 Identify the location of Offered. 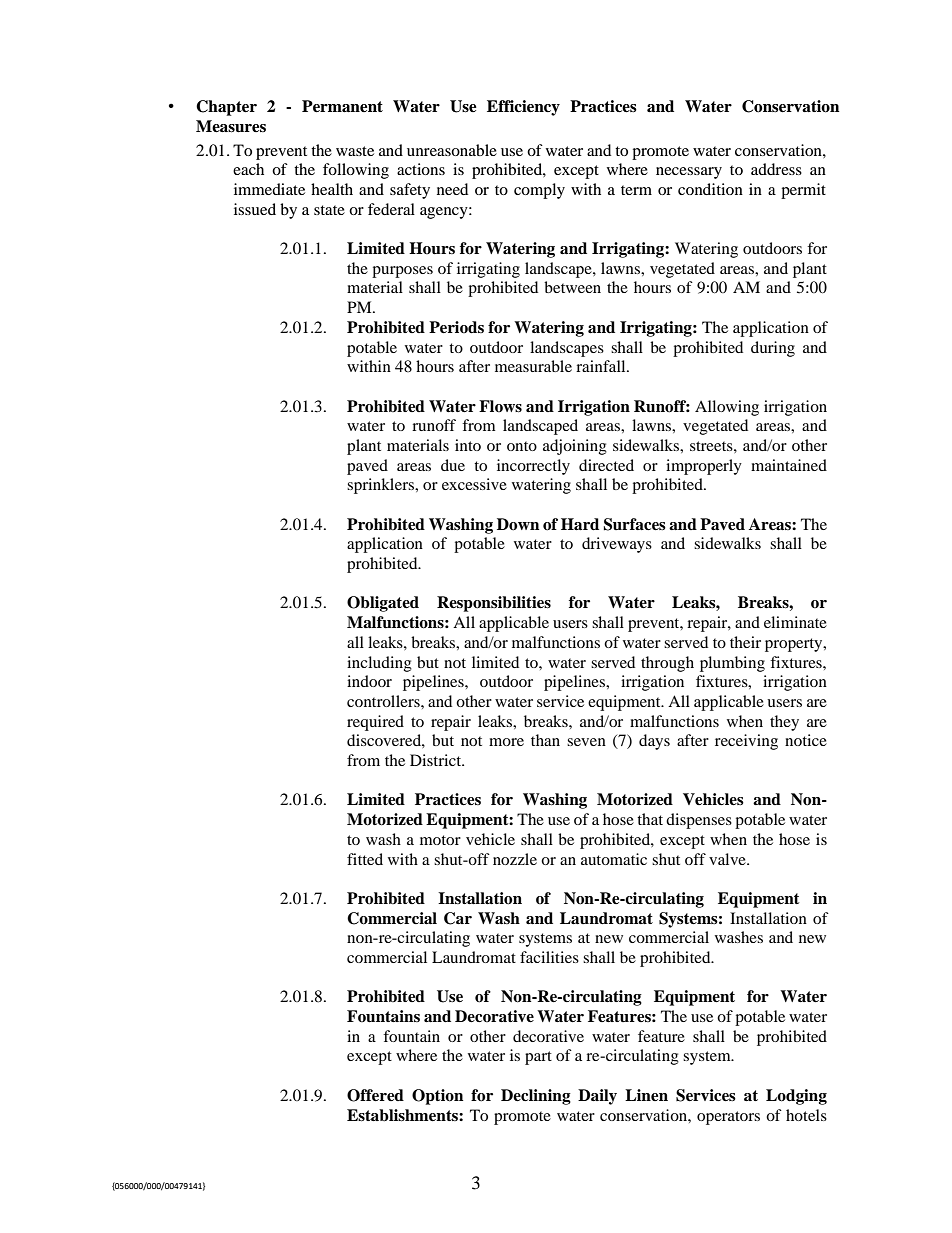
(375, 1095).
